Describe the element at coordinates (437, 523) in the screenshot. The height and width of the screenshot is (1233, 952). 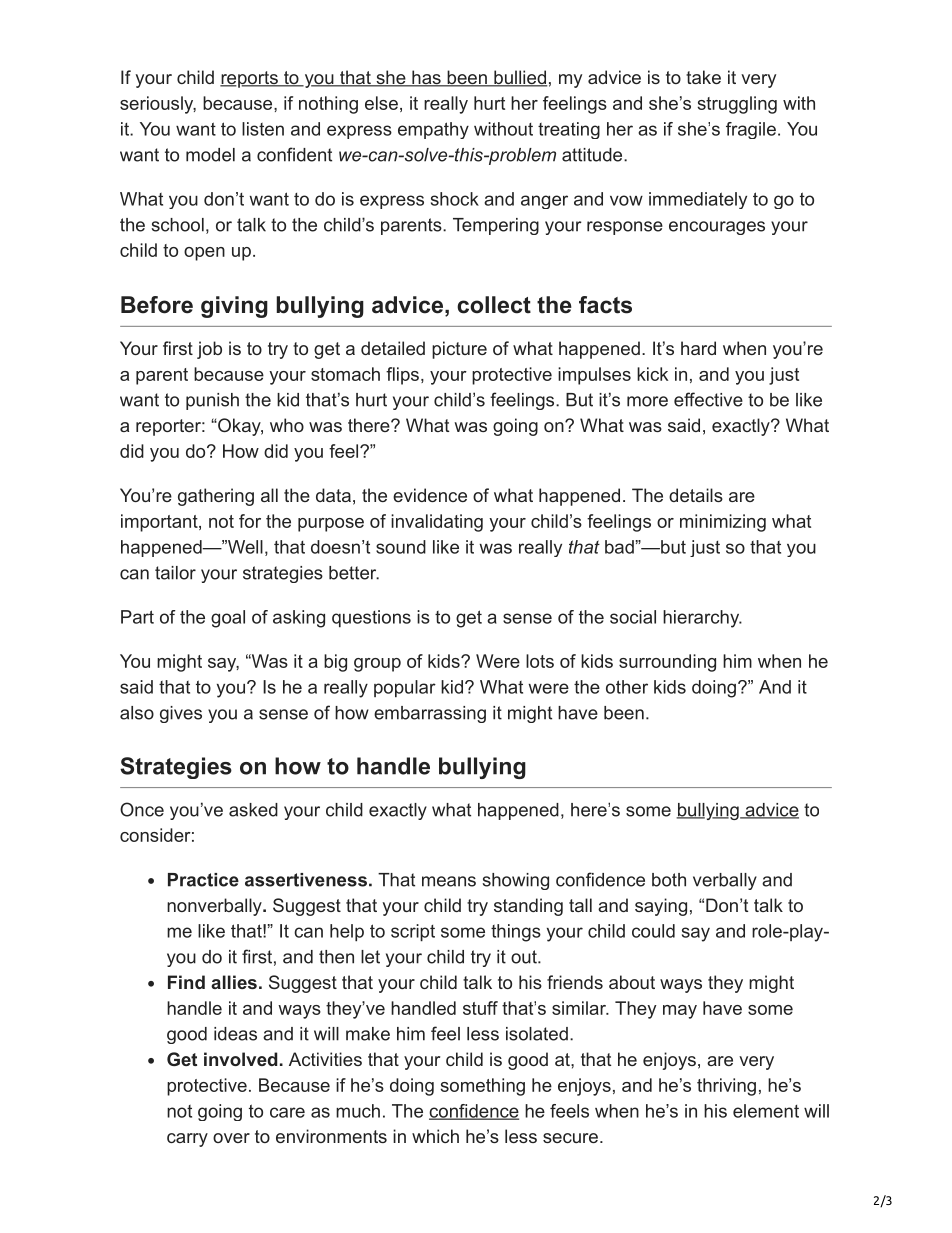
I see `invalidating` at that location.
